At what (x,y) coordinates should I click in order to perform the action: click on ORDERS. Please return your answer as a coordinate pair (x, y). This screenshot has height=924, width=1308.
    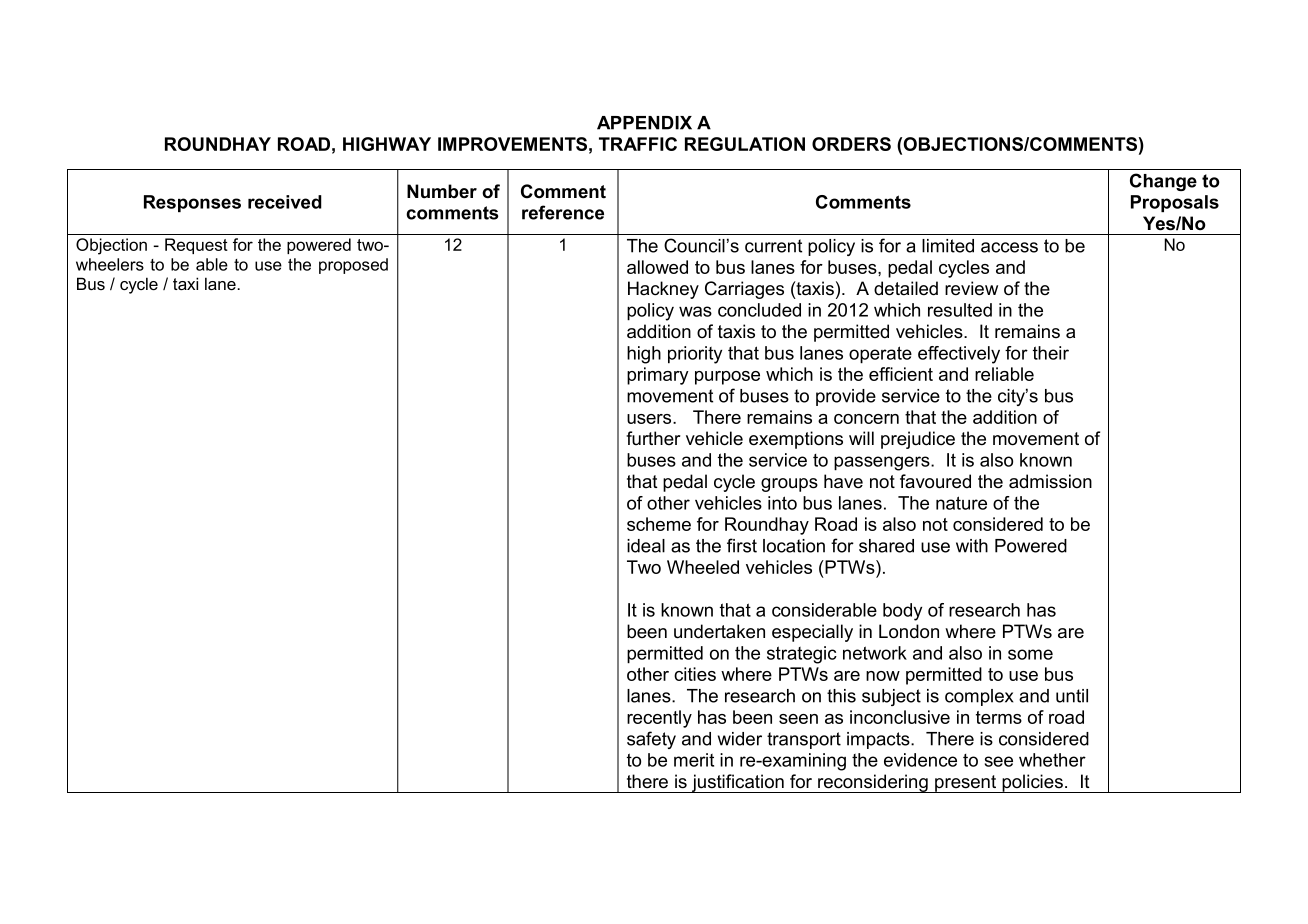
    Looking at the image, I should click on (851, 144).
